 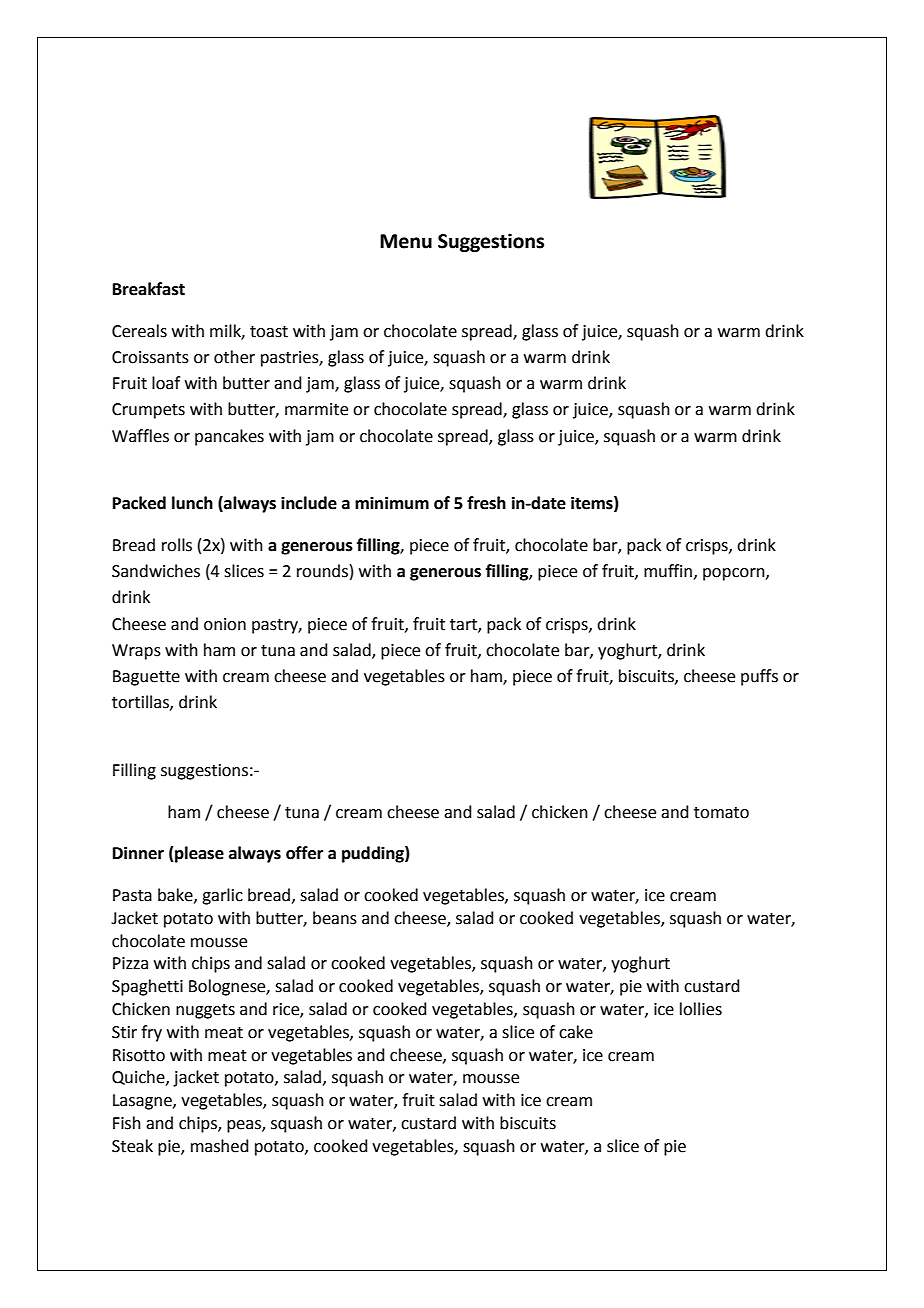 I want to click on Menu, so click(x=406, y=241).
